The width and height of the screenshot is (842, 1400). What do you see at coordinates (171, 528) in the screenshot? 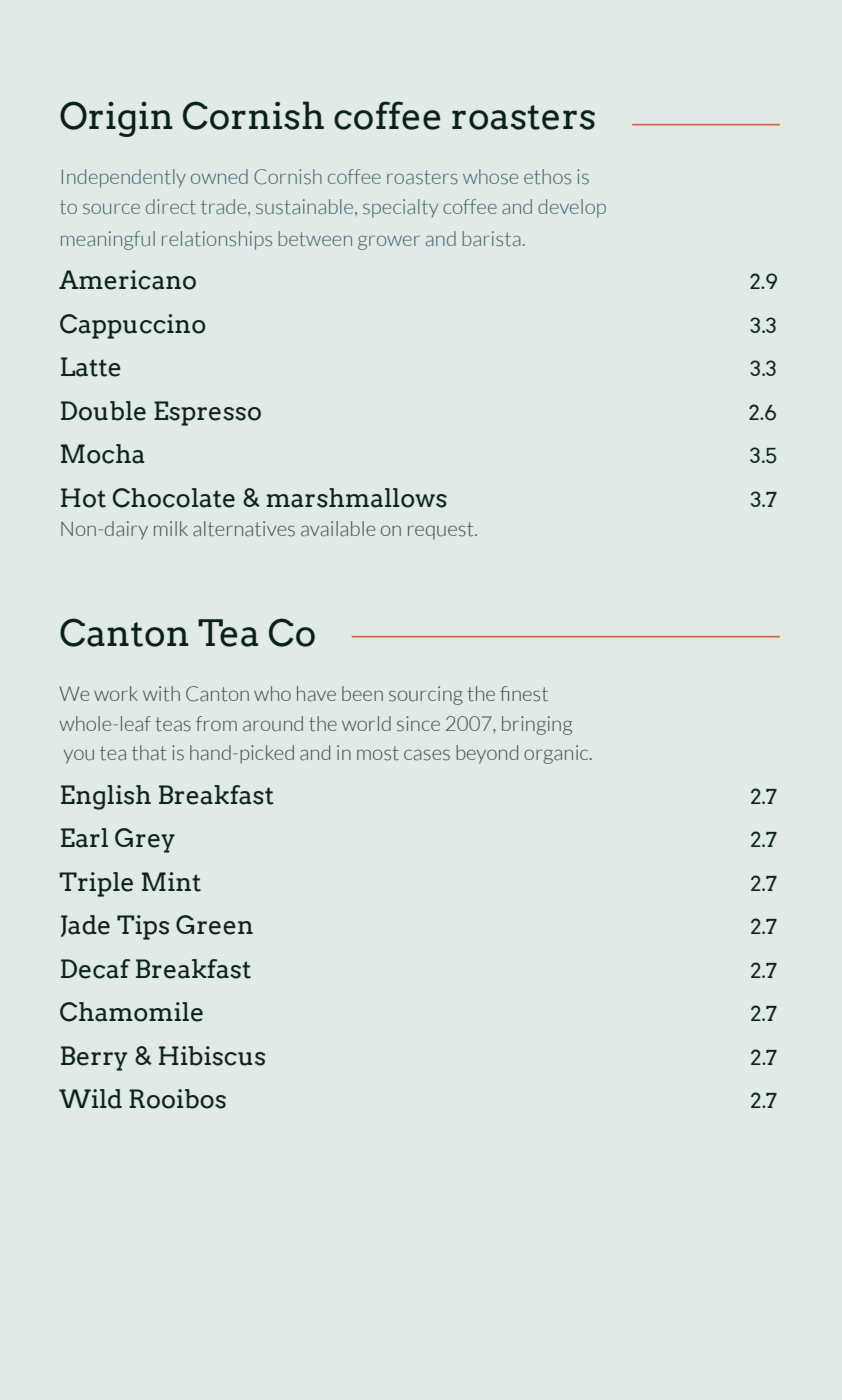
I see `milk` at bounding box center [171, 528].
